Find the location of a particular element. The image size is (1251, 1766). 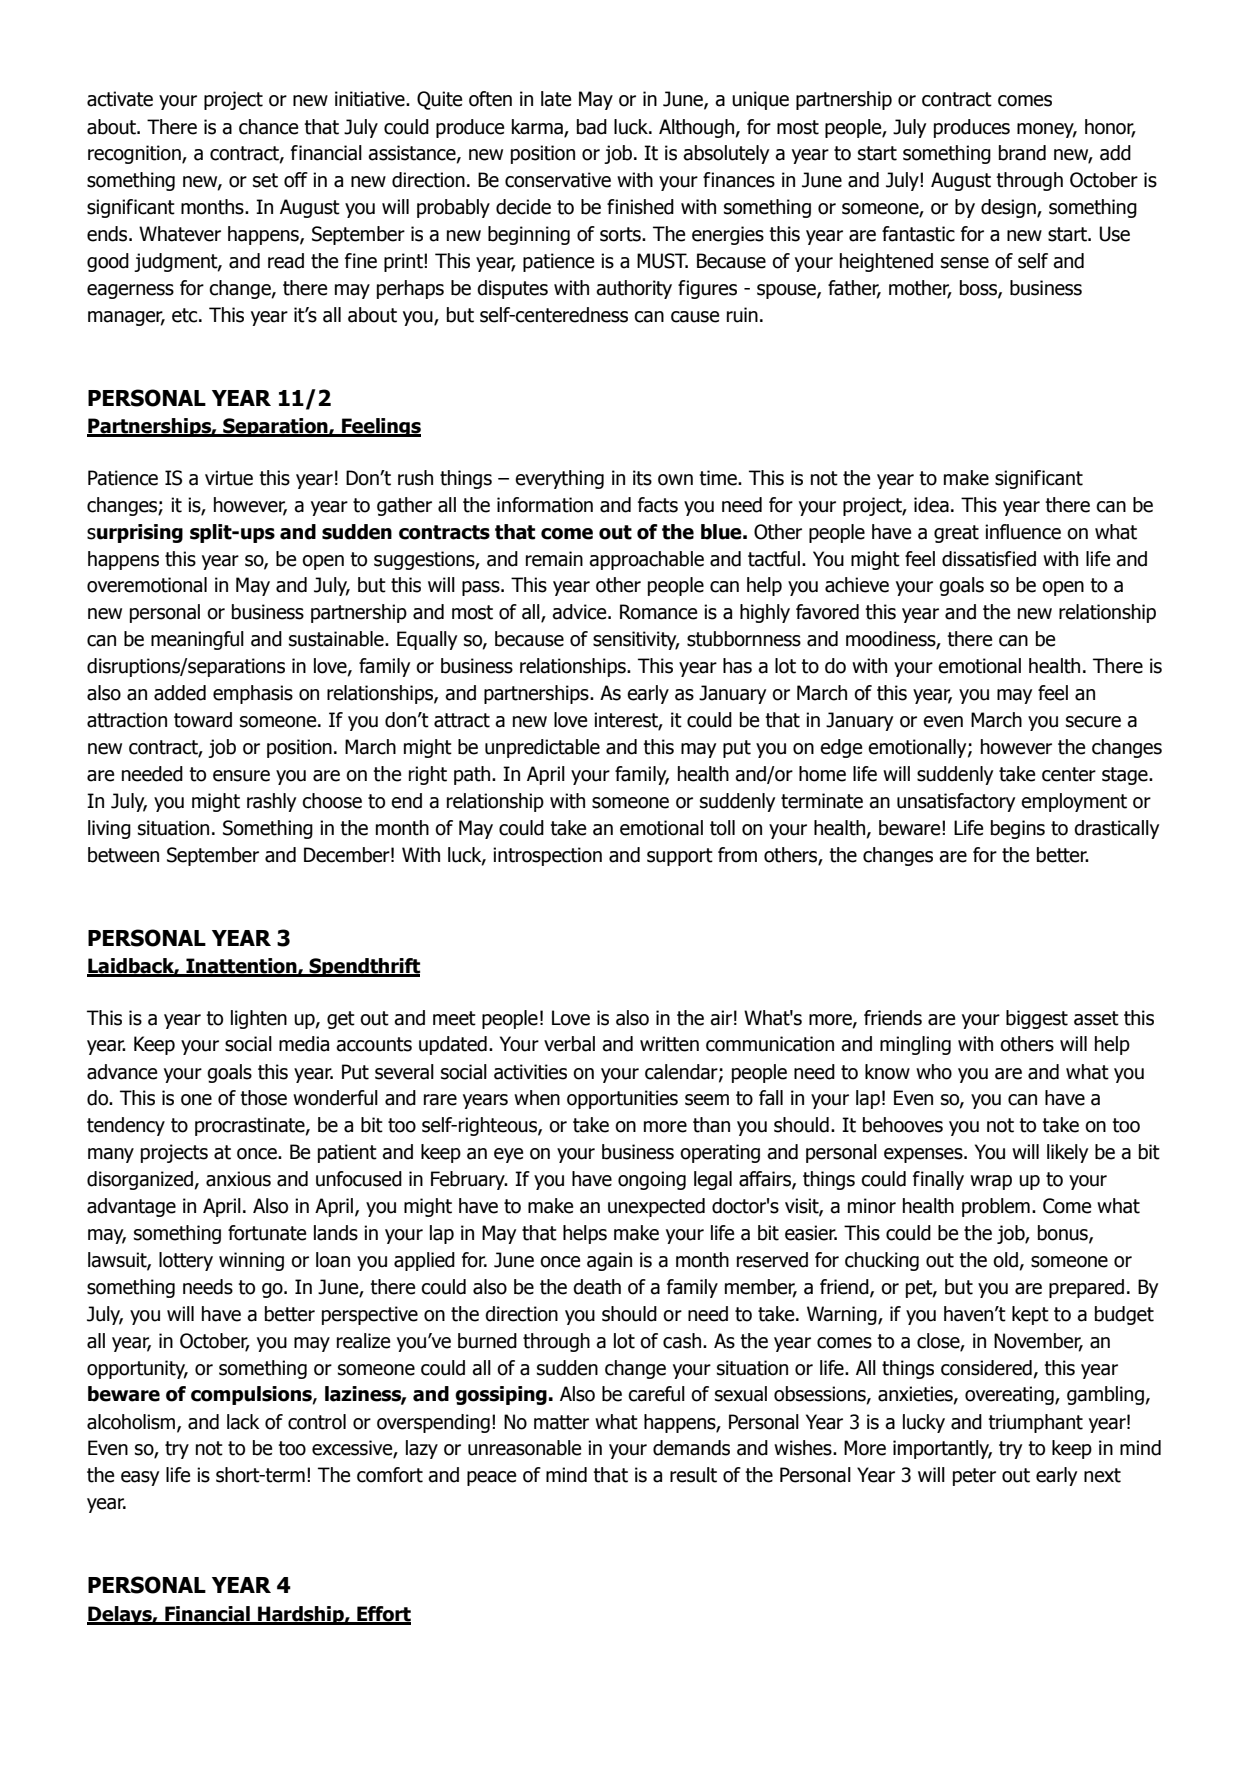

opportunities is located at coordinates (622, 1099).
